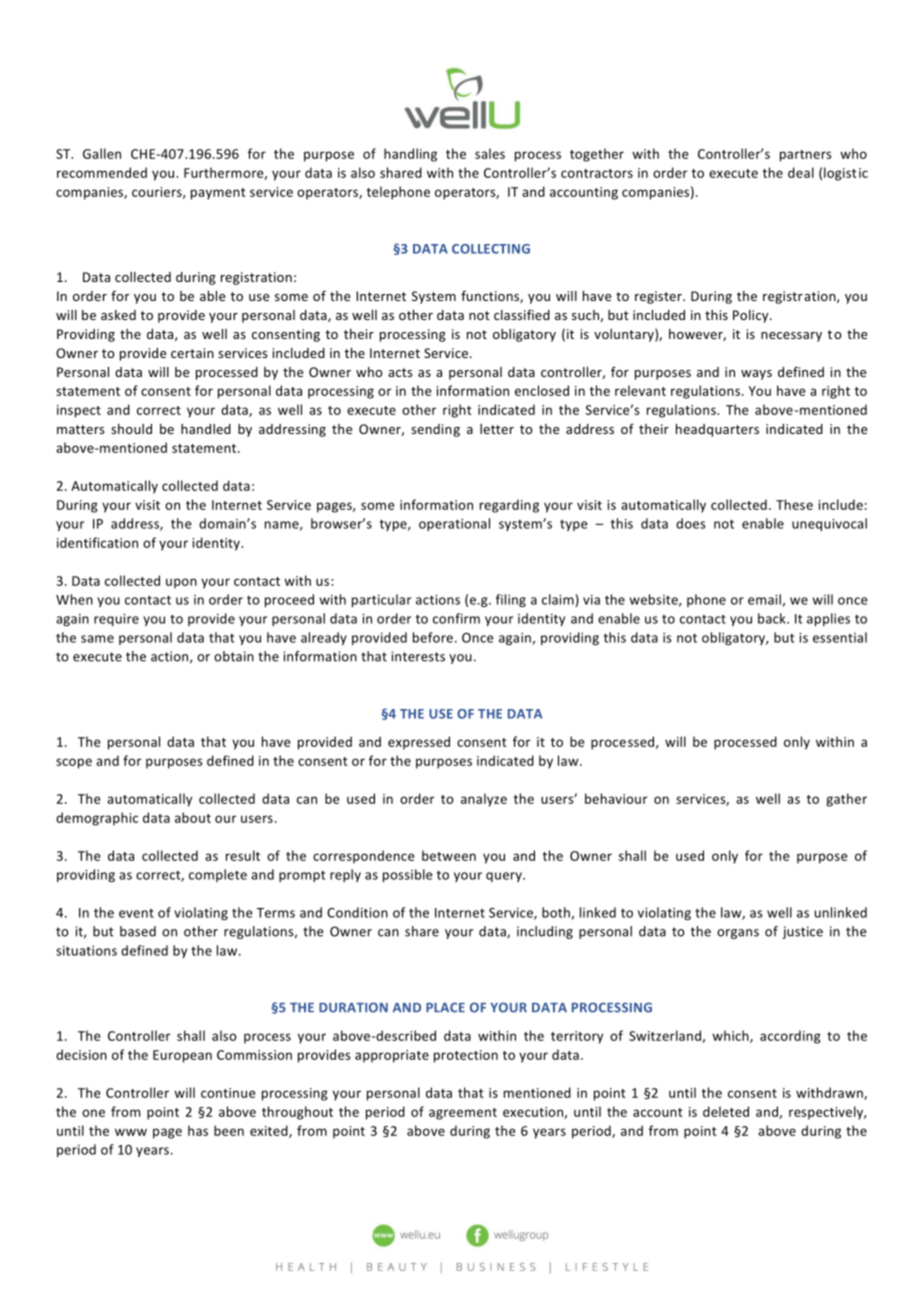 Image resolution: width=924 pixels, height=1308 pixels. What do you see at coordinates (218, 194) in the screenshot?
I see `payment` at bounding box center [218, 194].
